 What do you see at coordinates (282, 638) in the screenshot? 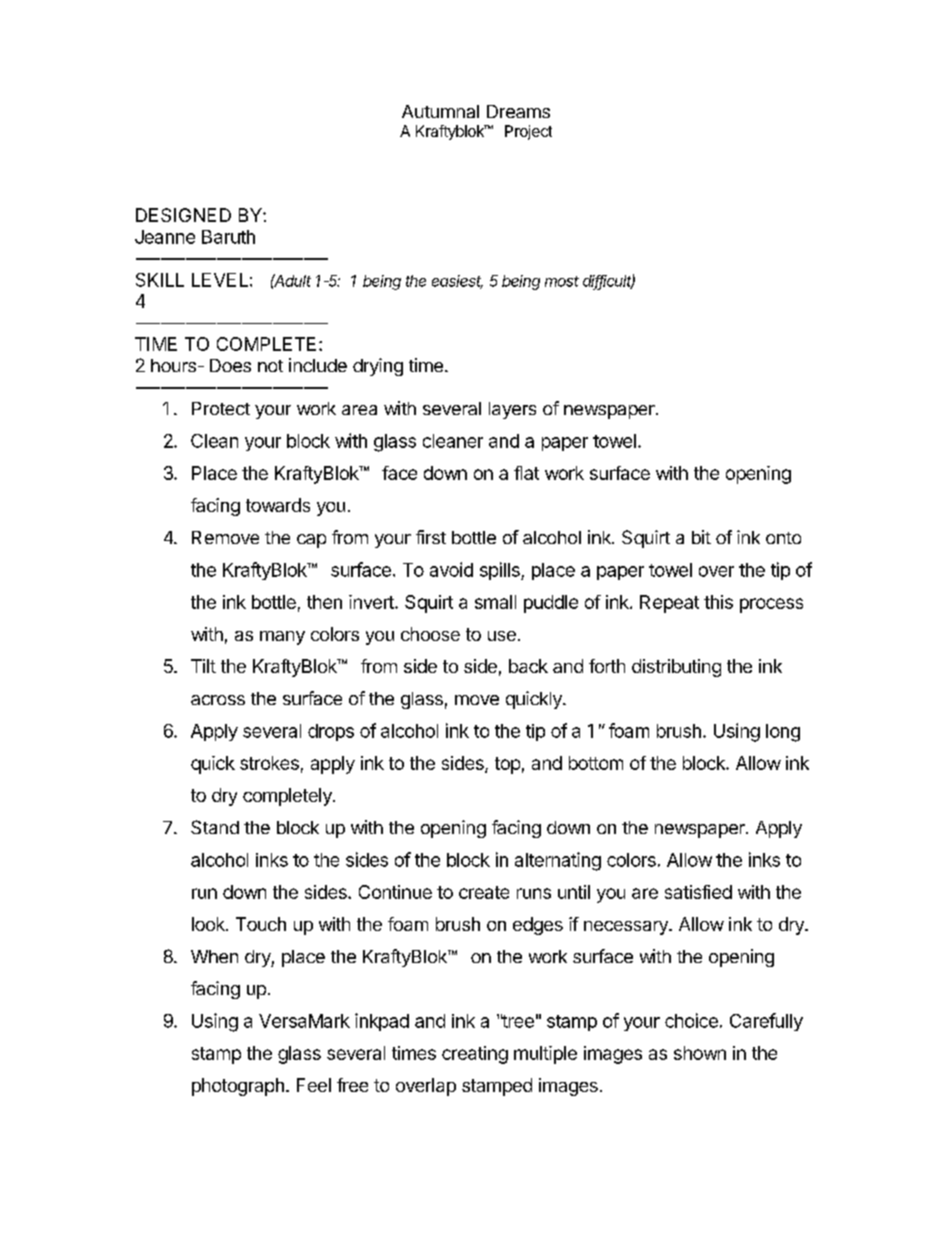
I see `many` at bounding box center [282, 638].
